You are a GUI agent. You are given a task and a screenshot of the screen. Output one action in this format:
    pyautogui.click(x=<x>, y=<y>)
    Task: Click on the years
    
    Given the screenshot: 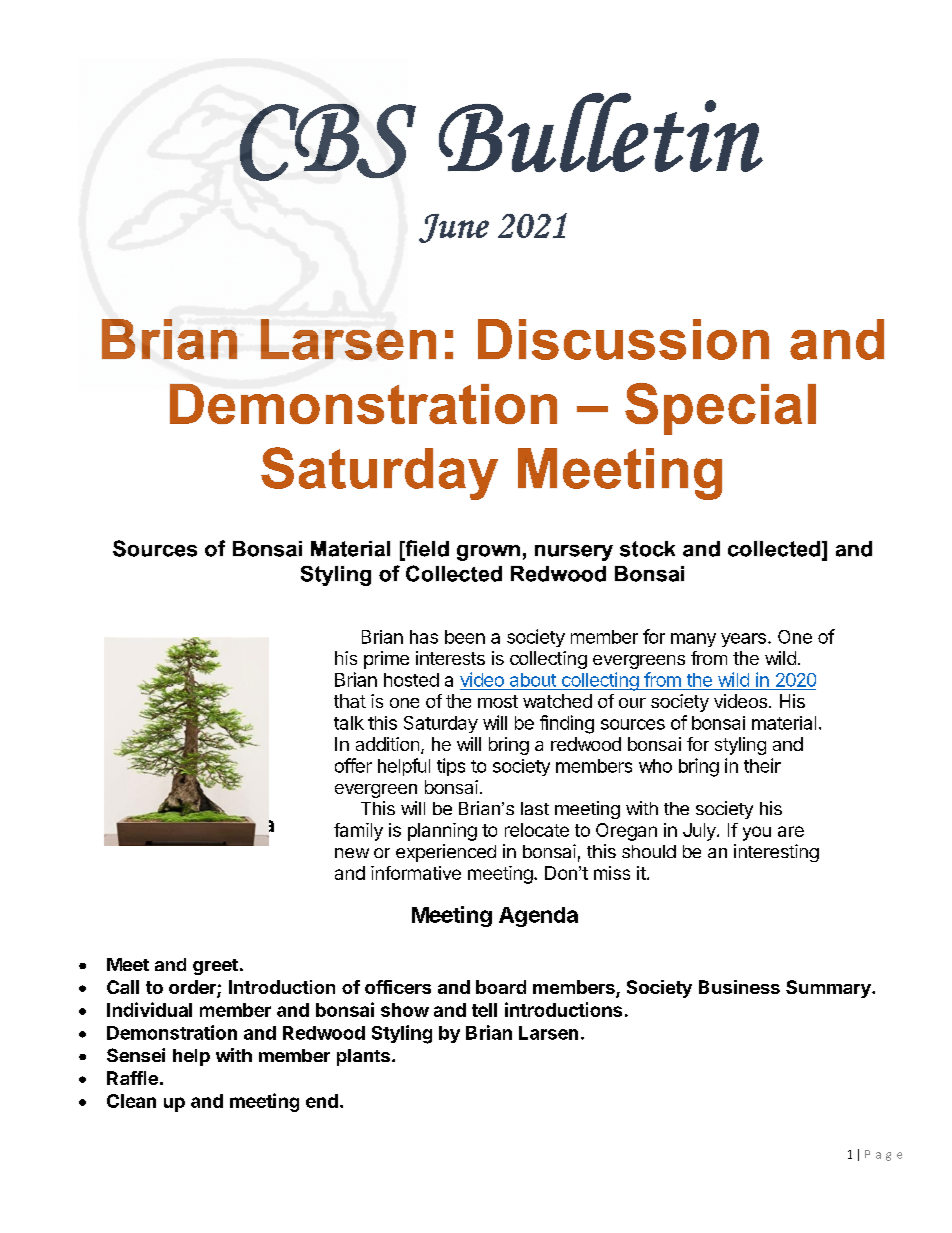 What is the action you would take?
    pyautogui.click(x=743, y=640)
